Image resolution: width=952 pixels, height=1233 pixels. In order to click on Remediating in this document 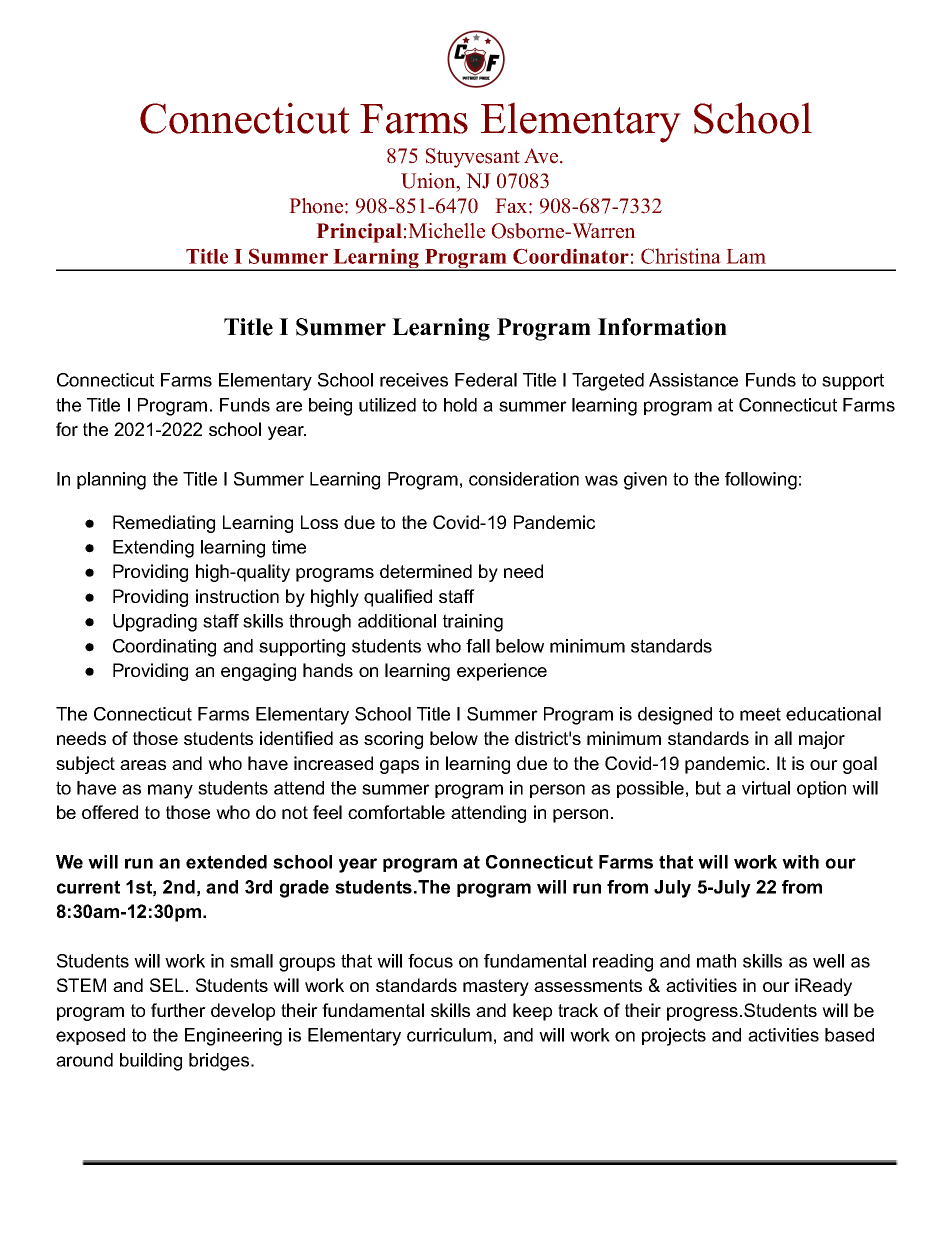, I will do `click(164, 524)`.
